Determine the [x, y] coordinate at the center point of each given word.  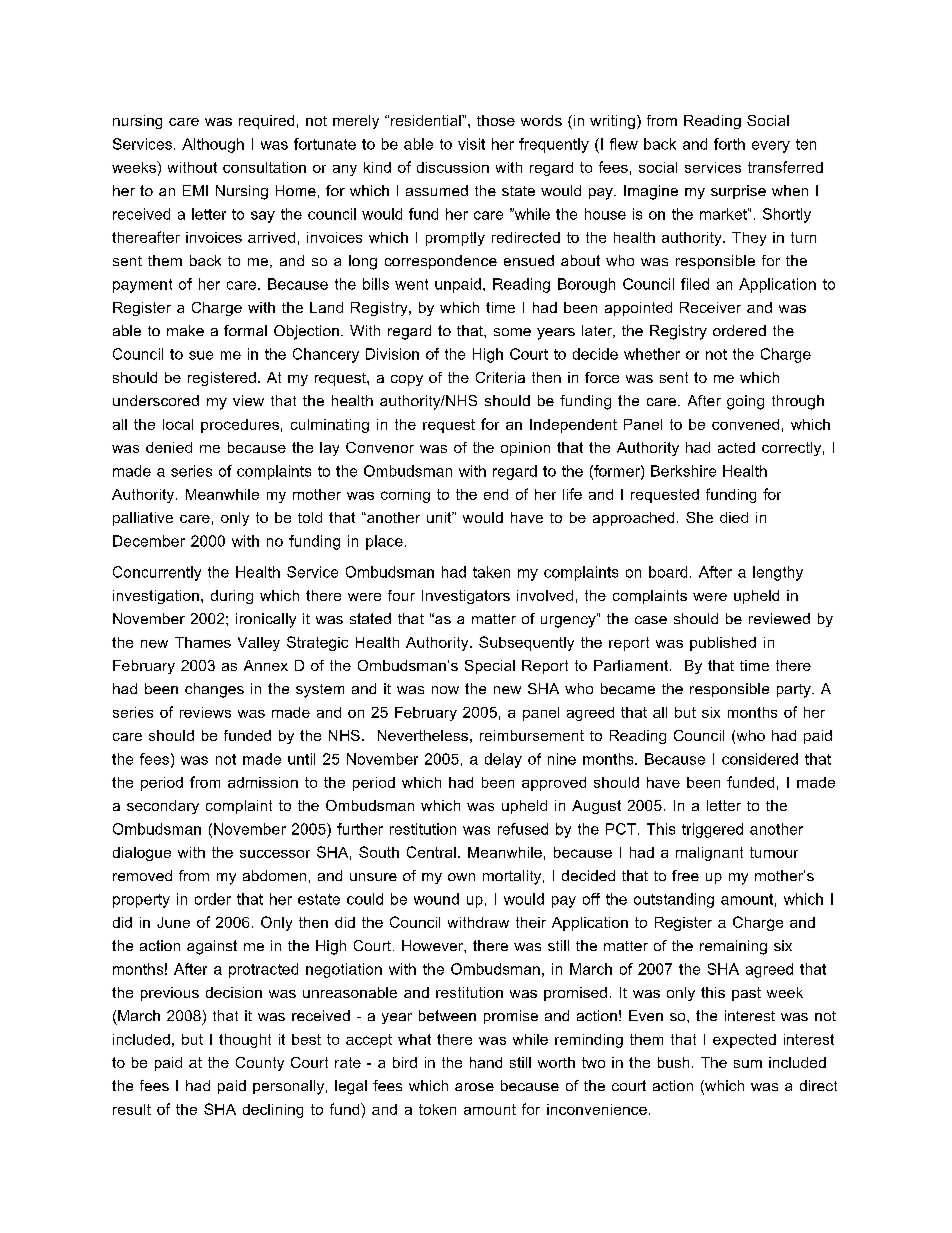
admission [263, 782]
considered [760, 759]
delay [503, 760]
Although [213, 145]
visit [471, 144]
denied [169, 447]
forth [729, 144]
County [260, 1064]
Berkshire [683, 471]
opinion [525, 449]
